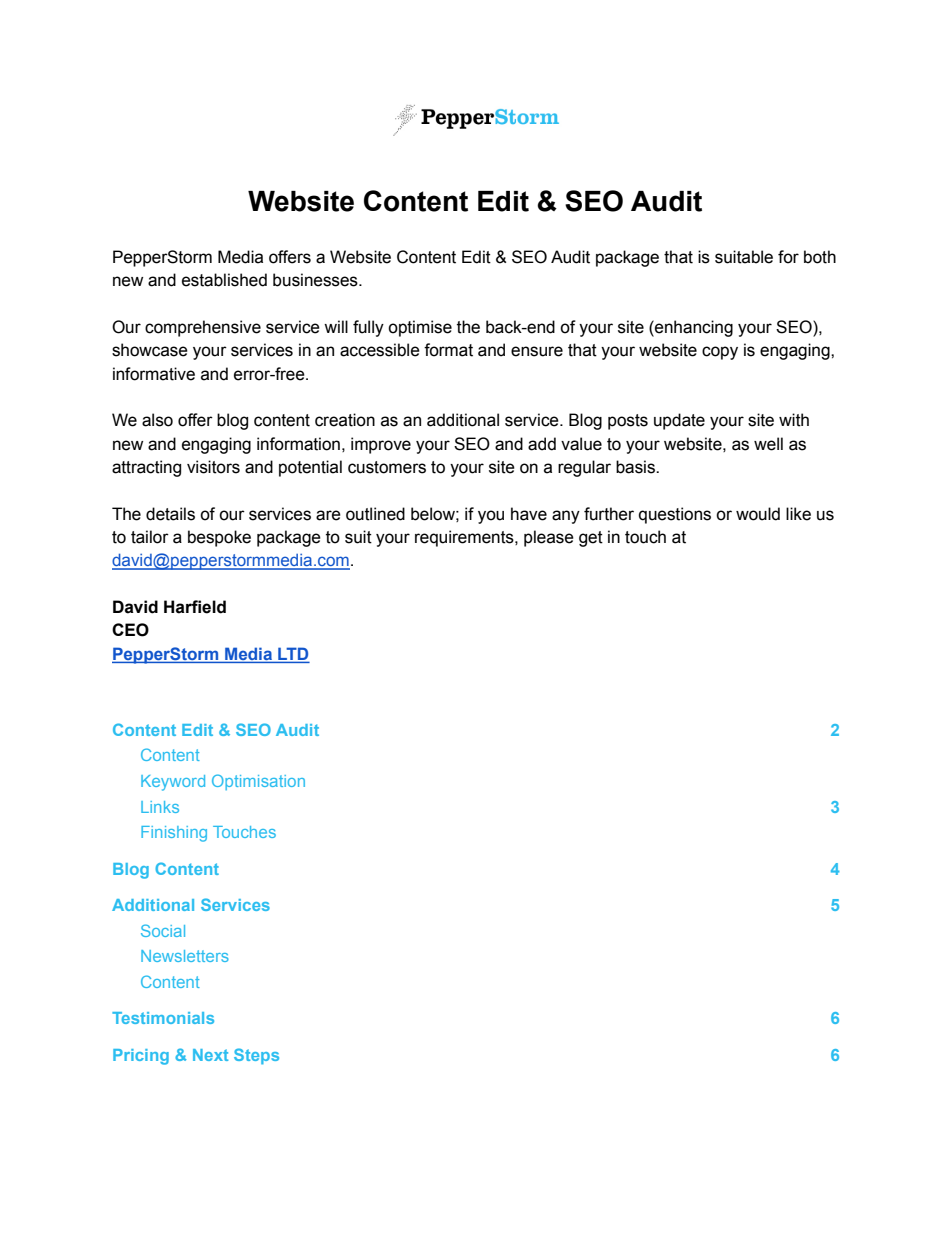 This screenshot has height=1233, width=952. What do you see at coordinates (210, 1055) in the screenshot?
I see `Next` at bounding box center [210, 1055].
